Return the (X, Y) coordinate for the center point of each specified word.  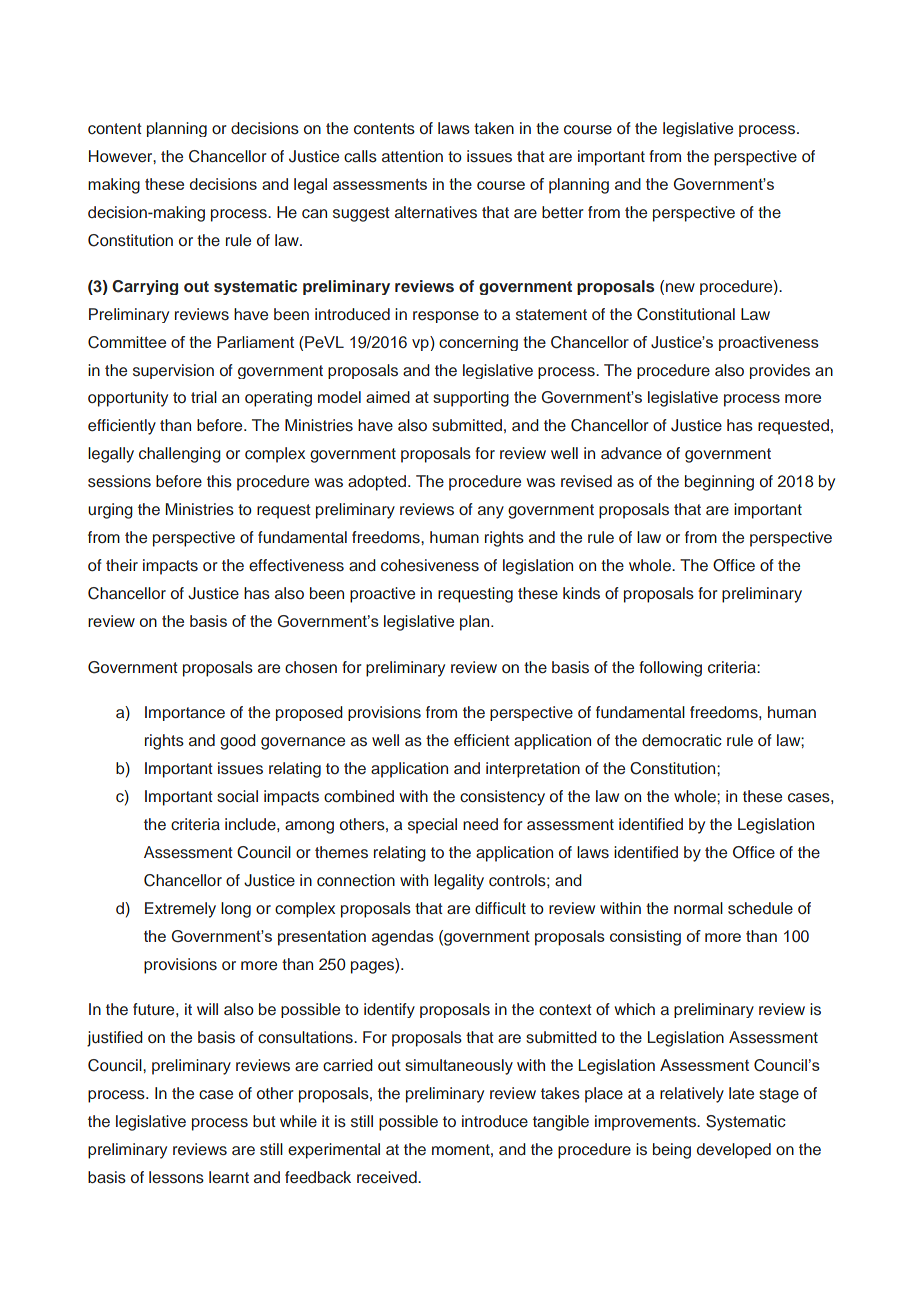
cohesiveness (430, 565)
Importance (185, 713)
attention (412, 156)
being (672, 1151)
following (670, 669)
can (314, 213)
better (563, 212)
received (388, 1177)
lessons (176, 1177)
